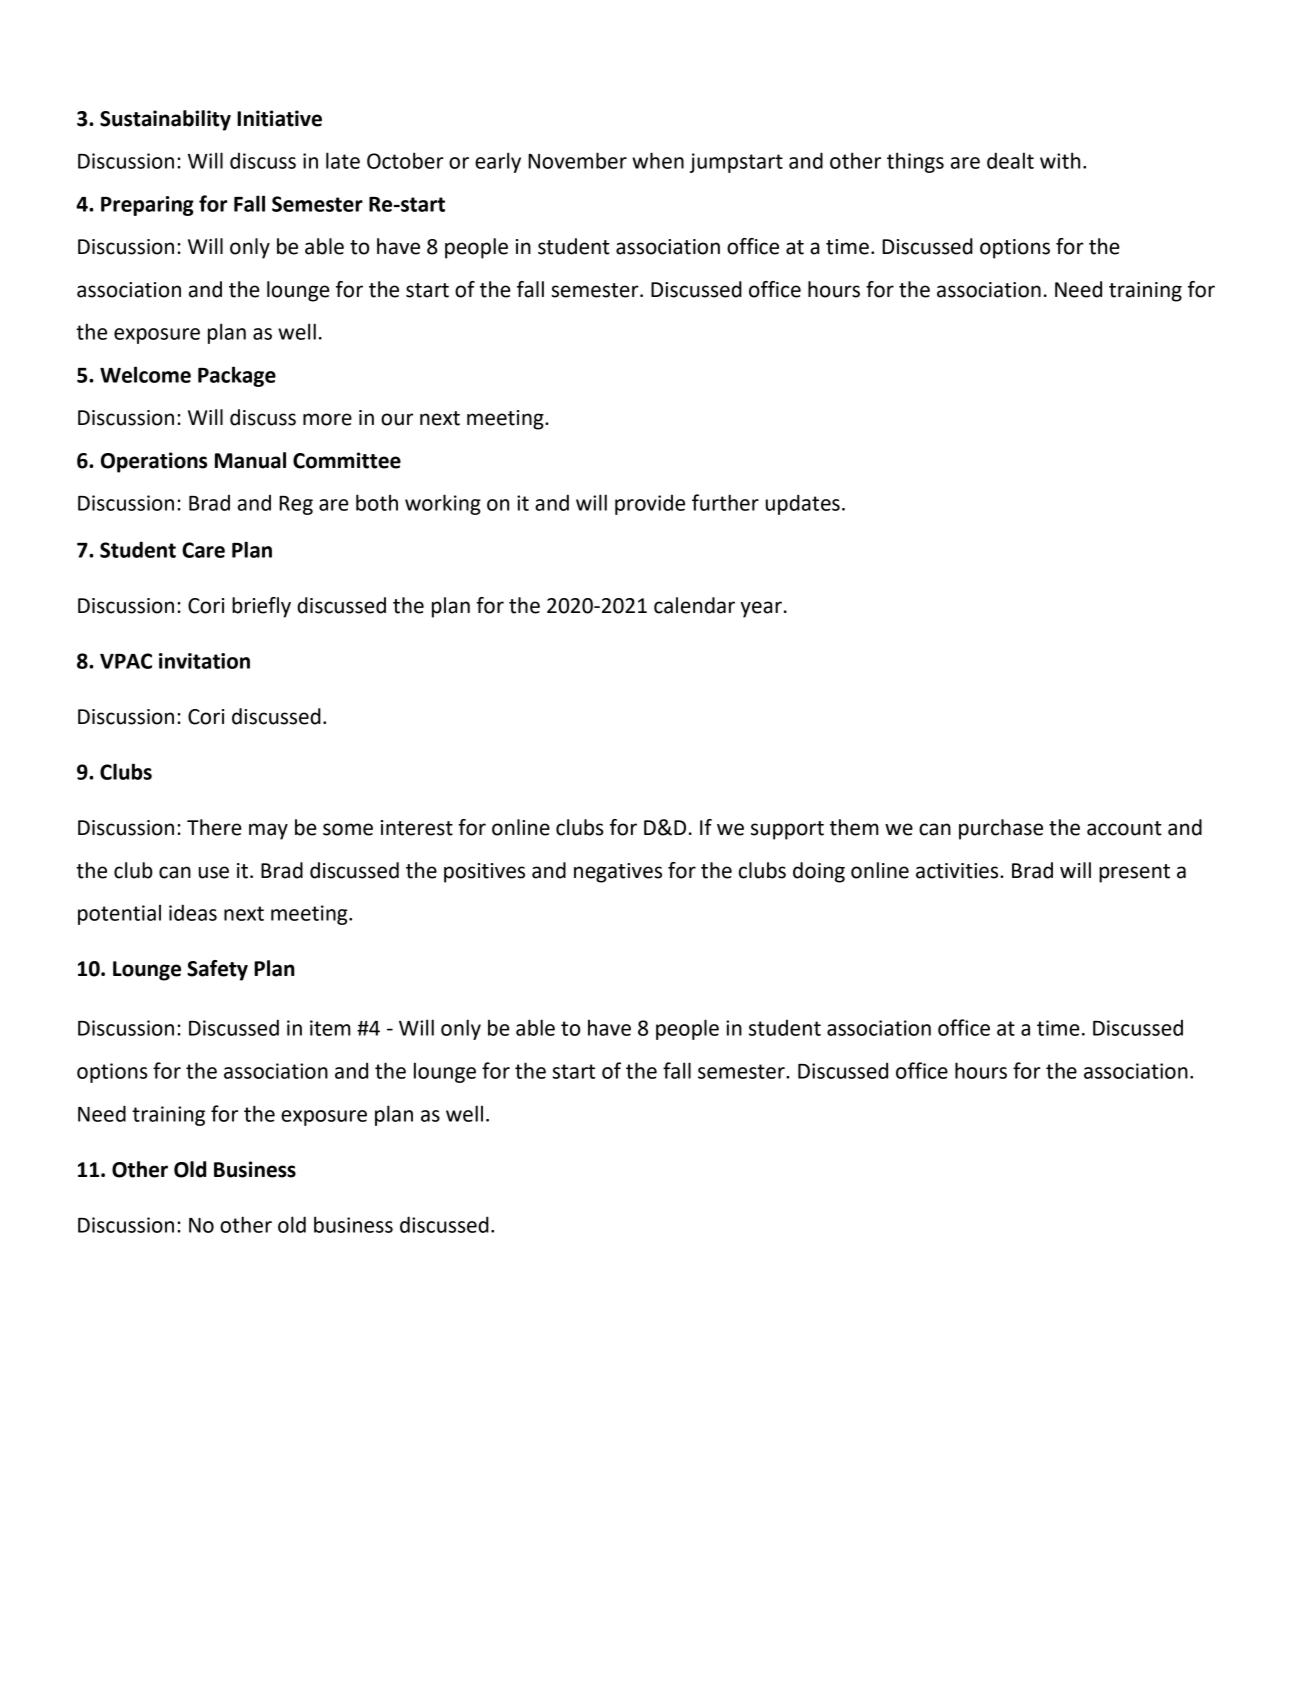  What do you see at coordinates (761, 609) in the image?
I see `year` at bounding box center [761, 609].
